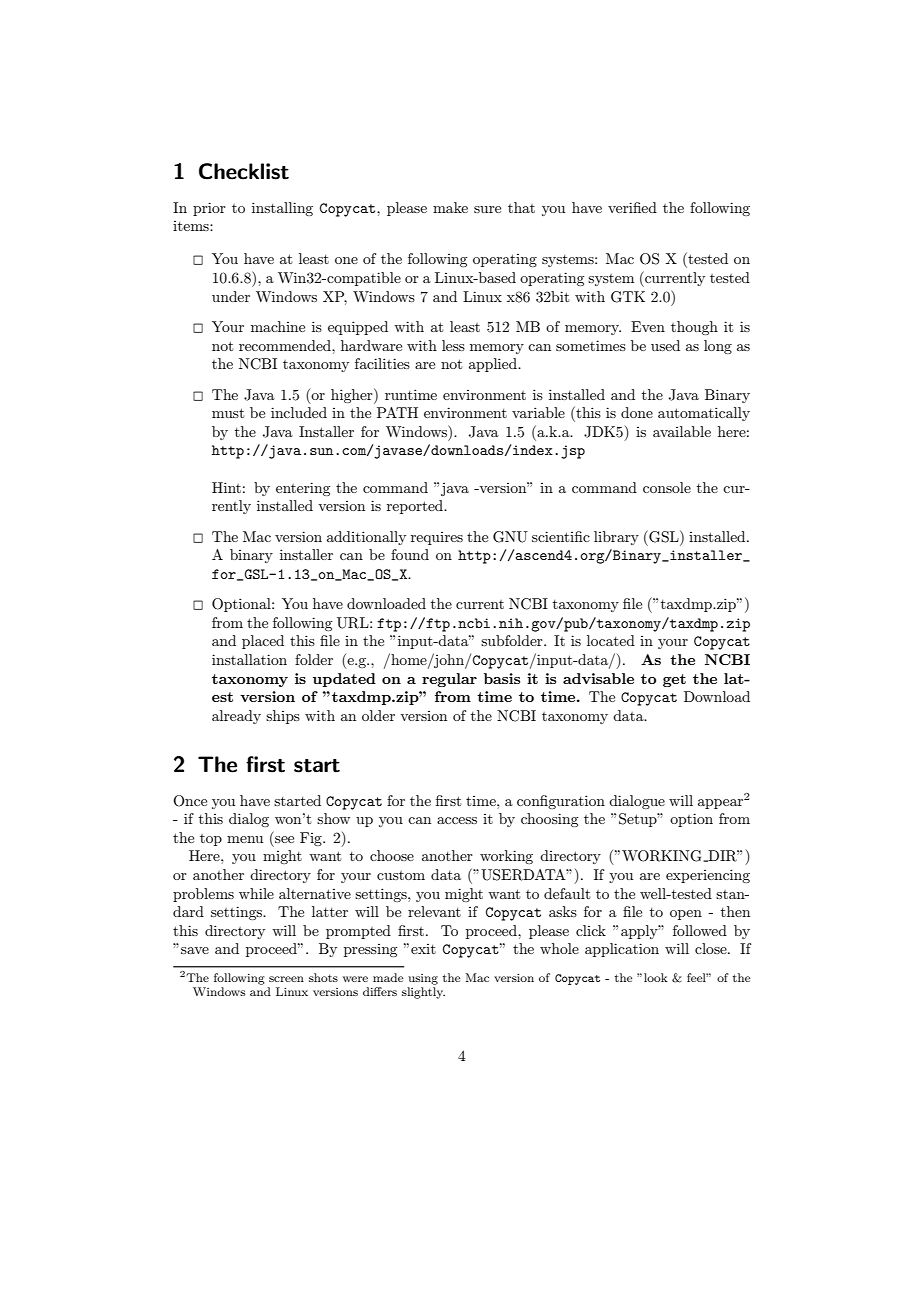  Describe the element at coordinates (632, 207) in the document. I see `verified` at that location.
